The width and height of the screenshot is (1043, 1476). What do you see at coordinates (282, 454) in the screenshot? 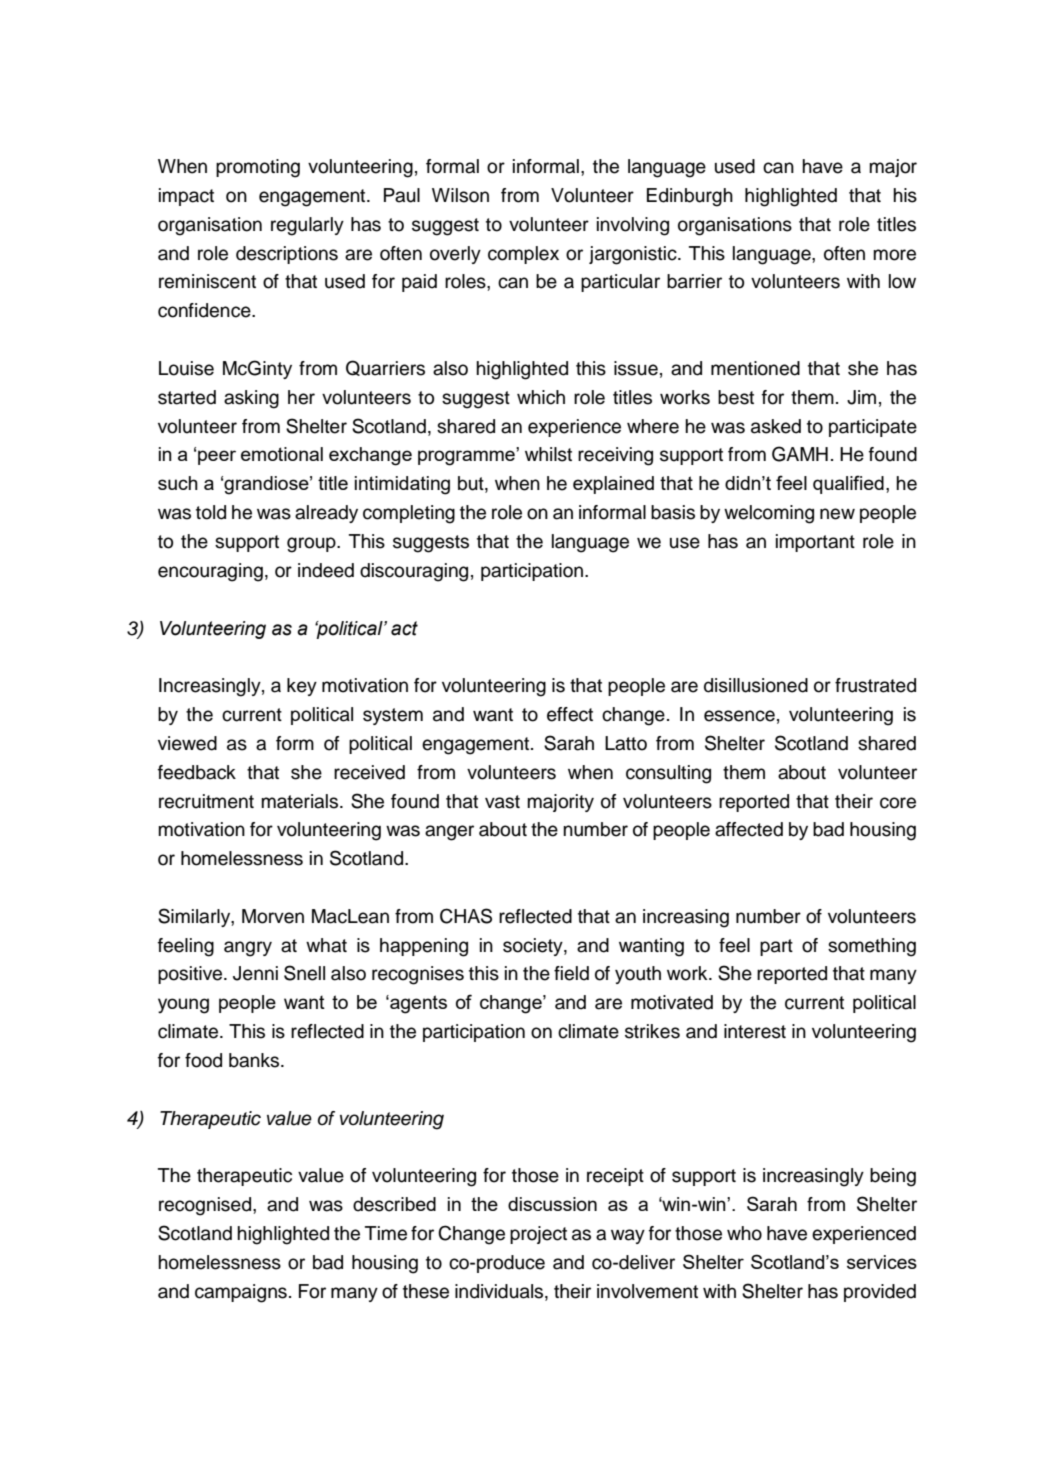
I see `emotional` at bounding box center [282, 454].
